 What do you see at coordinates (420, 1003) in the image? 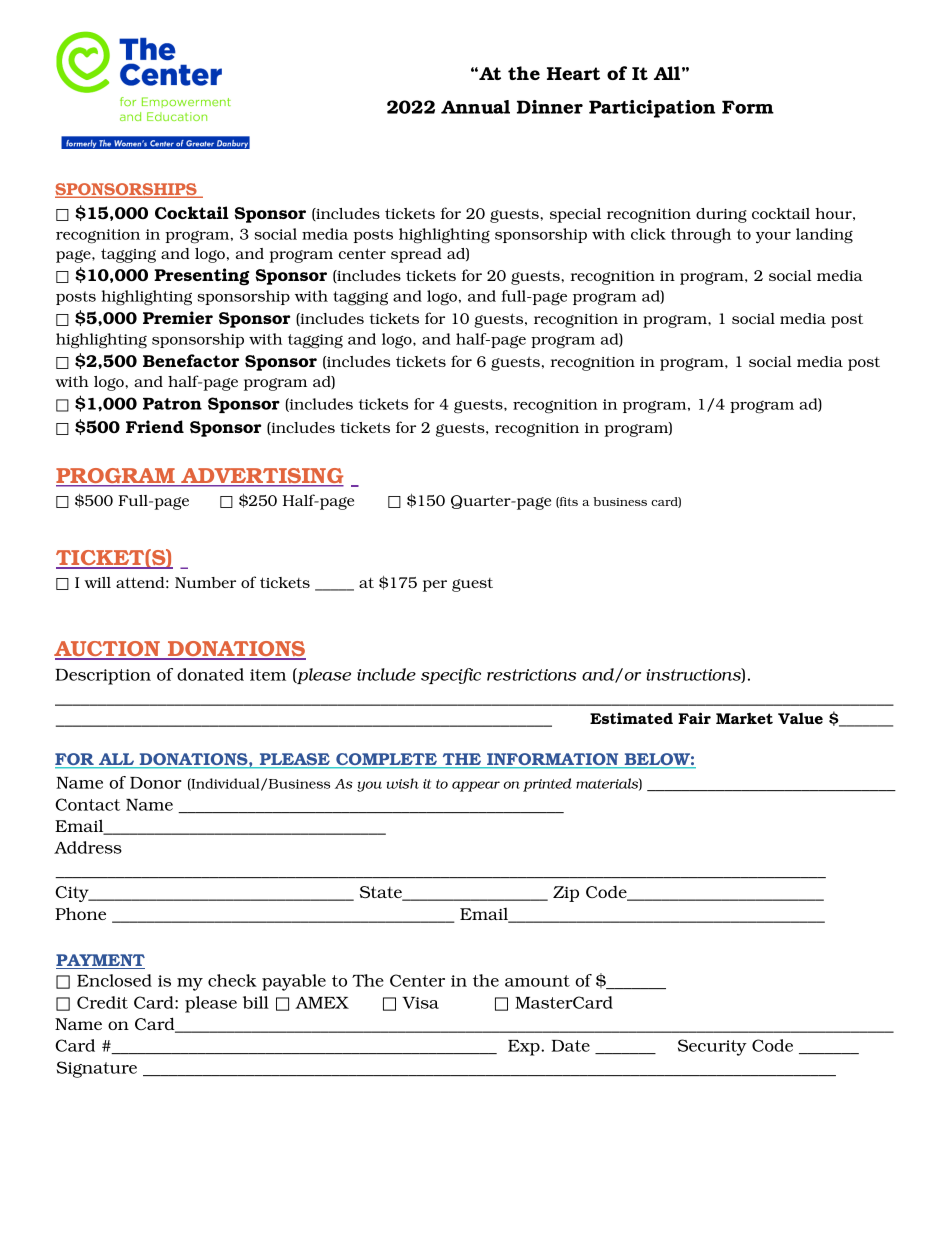
I see `Visa` at bounding box center [420, 1003].
